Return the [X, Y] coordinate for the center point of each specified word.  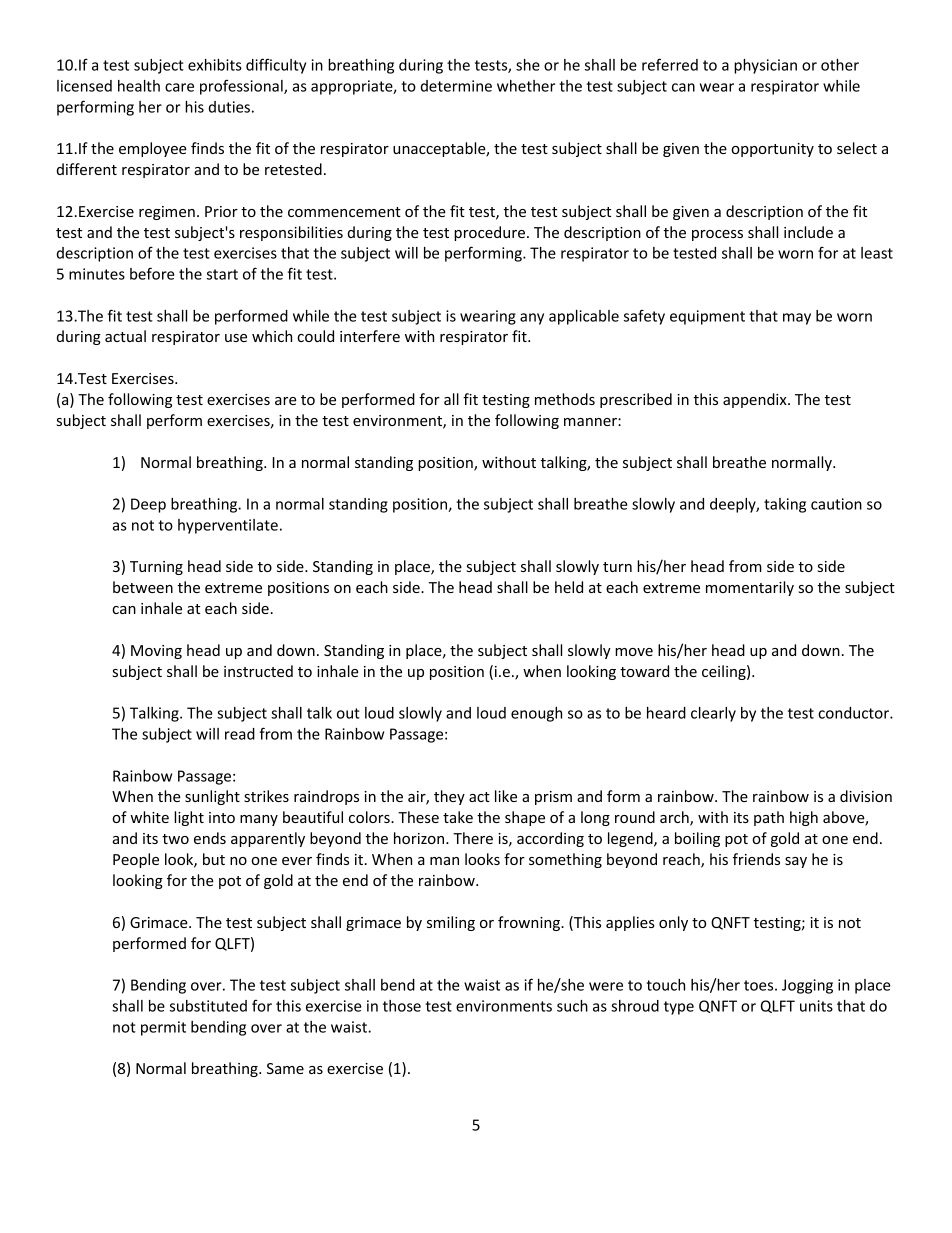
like [506, 796]
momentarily [750, 588]
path [769, 818]
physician [765, 66]
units [816, 1006]
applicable [584, 317]
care [179, 87]
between [143, 587]
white [149, 817]
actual [125, 336]
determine [456, 86]
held [569, 587]
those [402, 1006]
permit [163, 1028]
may [797, 319]
